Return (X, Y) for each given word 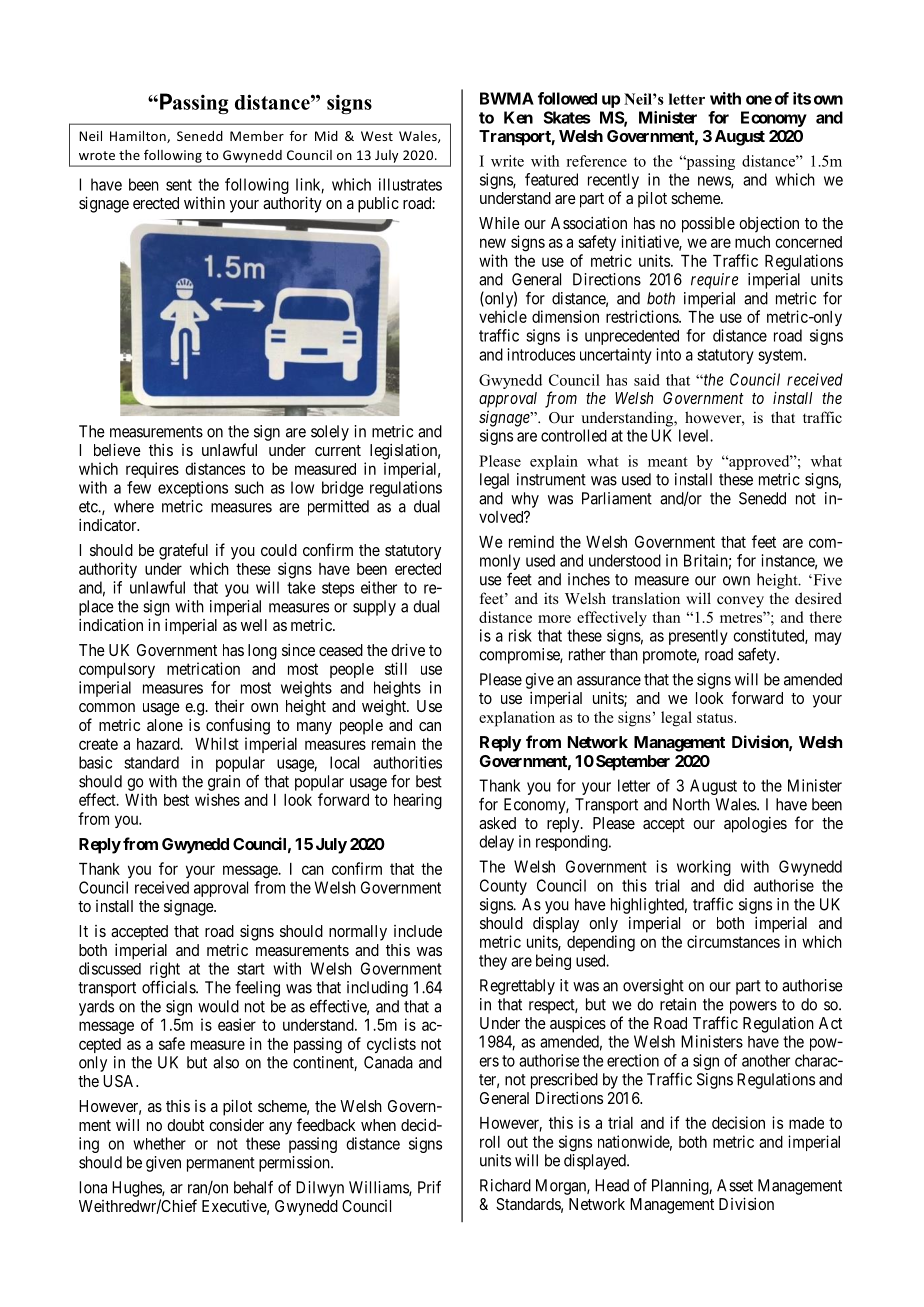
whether (159, 1143)
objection (769, 225)
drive (408, 649)
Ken (518, 117)
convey (740, 602)
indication (111, 624)
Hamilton (139, 137)
